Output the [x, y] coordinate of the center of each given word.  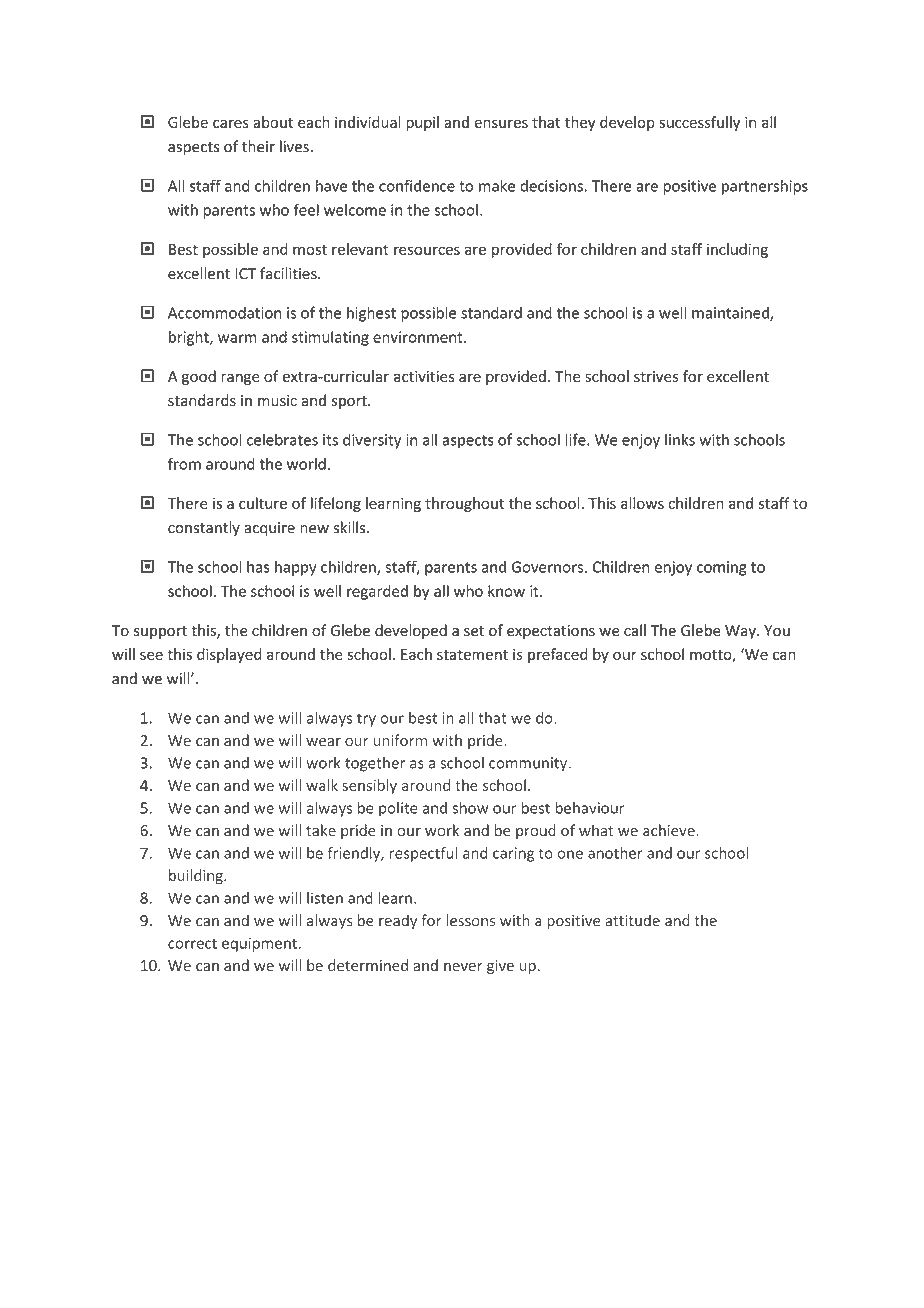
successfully [699, 123]
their [258, 146]
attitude [632, 920]
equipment [259, 944]
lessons [470, 920]
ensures [501, 123]
